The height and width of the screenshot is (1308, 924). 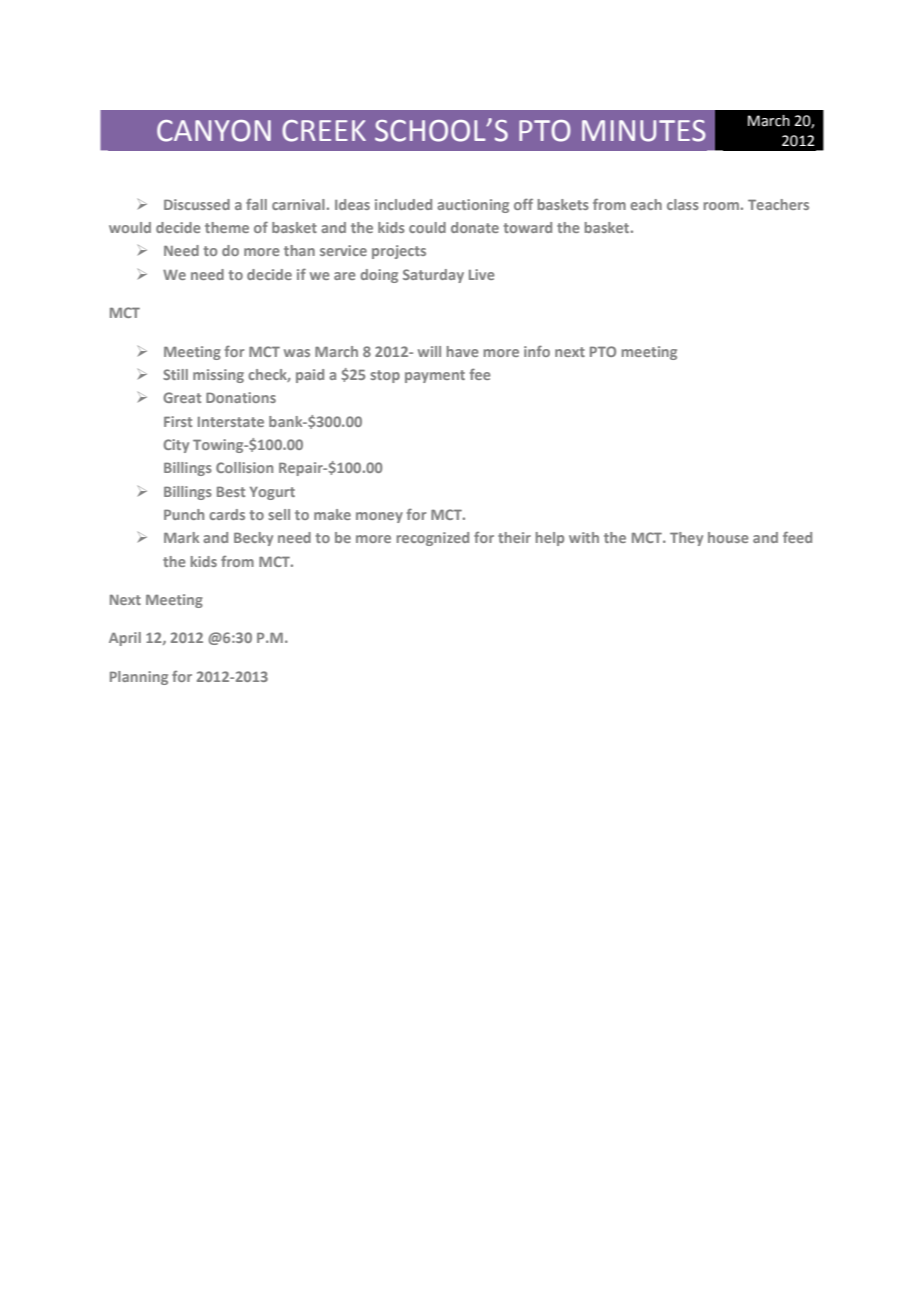 What do you see at coordinates (324, 131) in the screenshot?
I see `CREEK` at bounding box center [324, 131].
